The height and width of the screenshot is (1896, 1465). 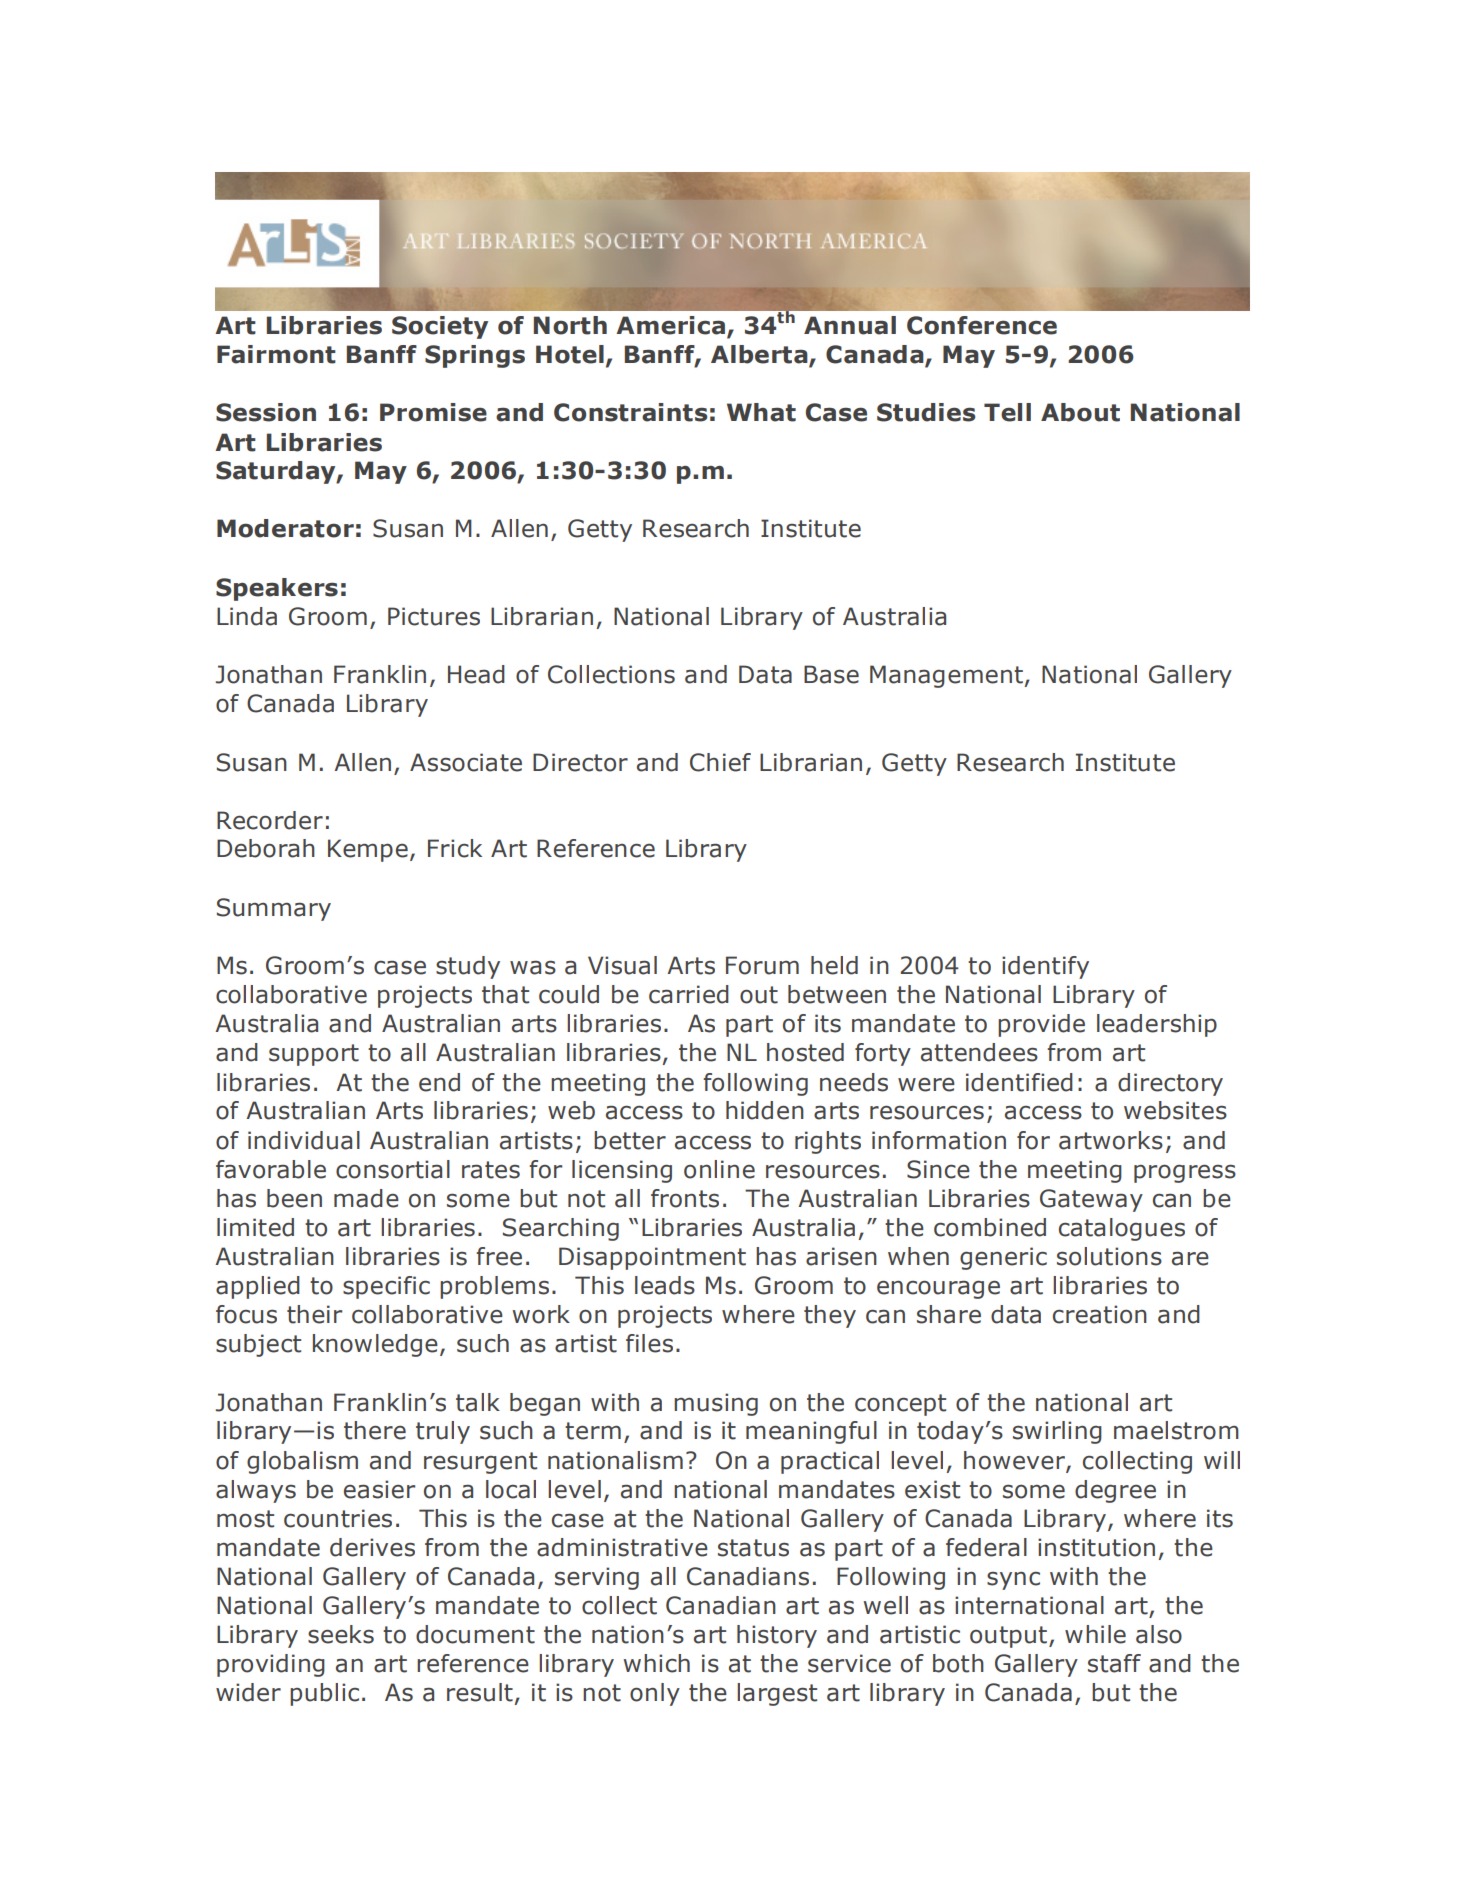 I want to click on Chief, so click(x=720, y=762).
